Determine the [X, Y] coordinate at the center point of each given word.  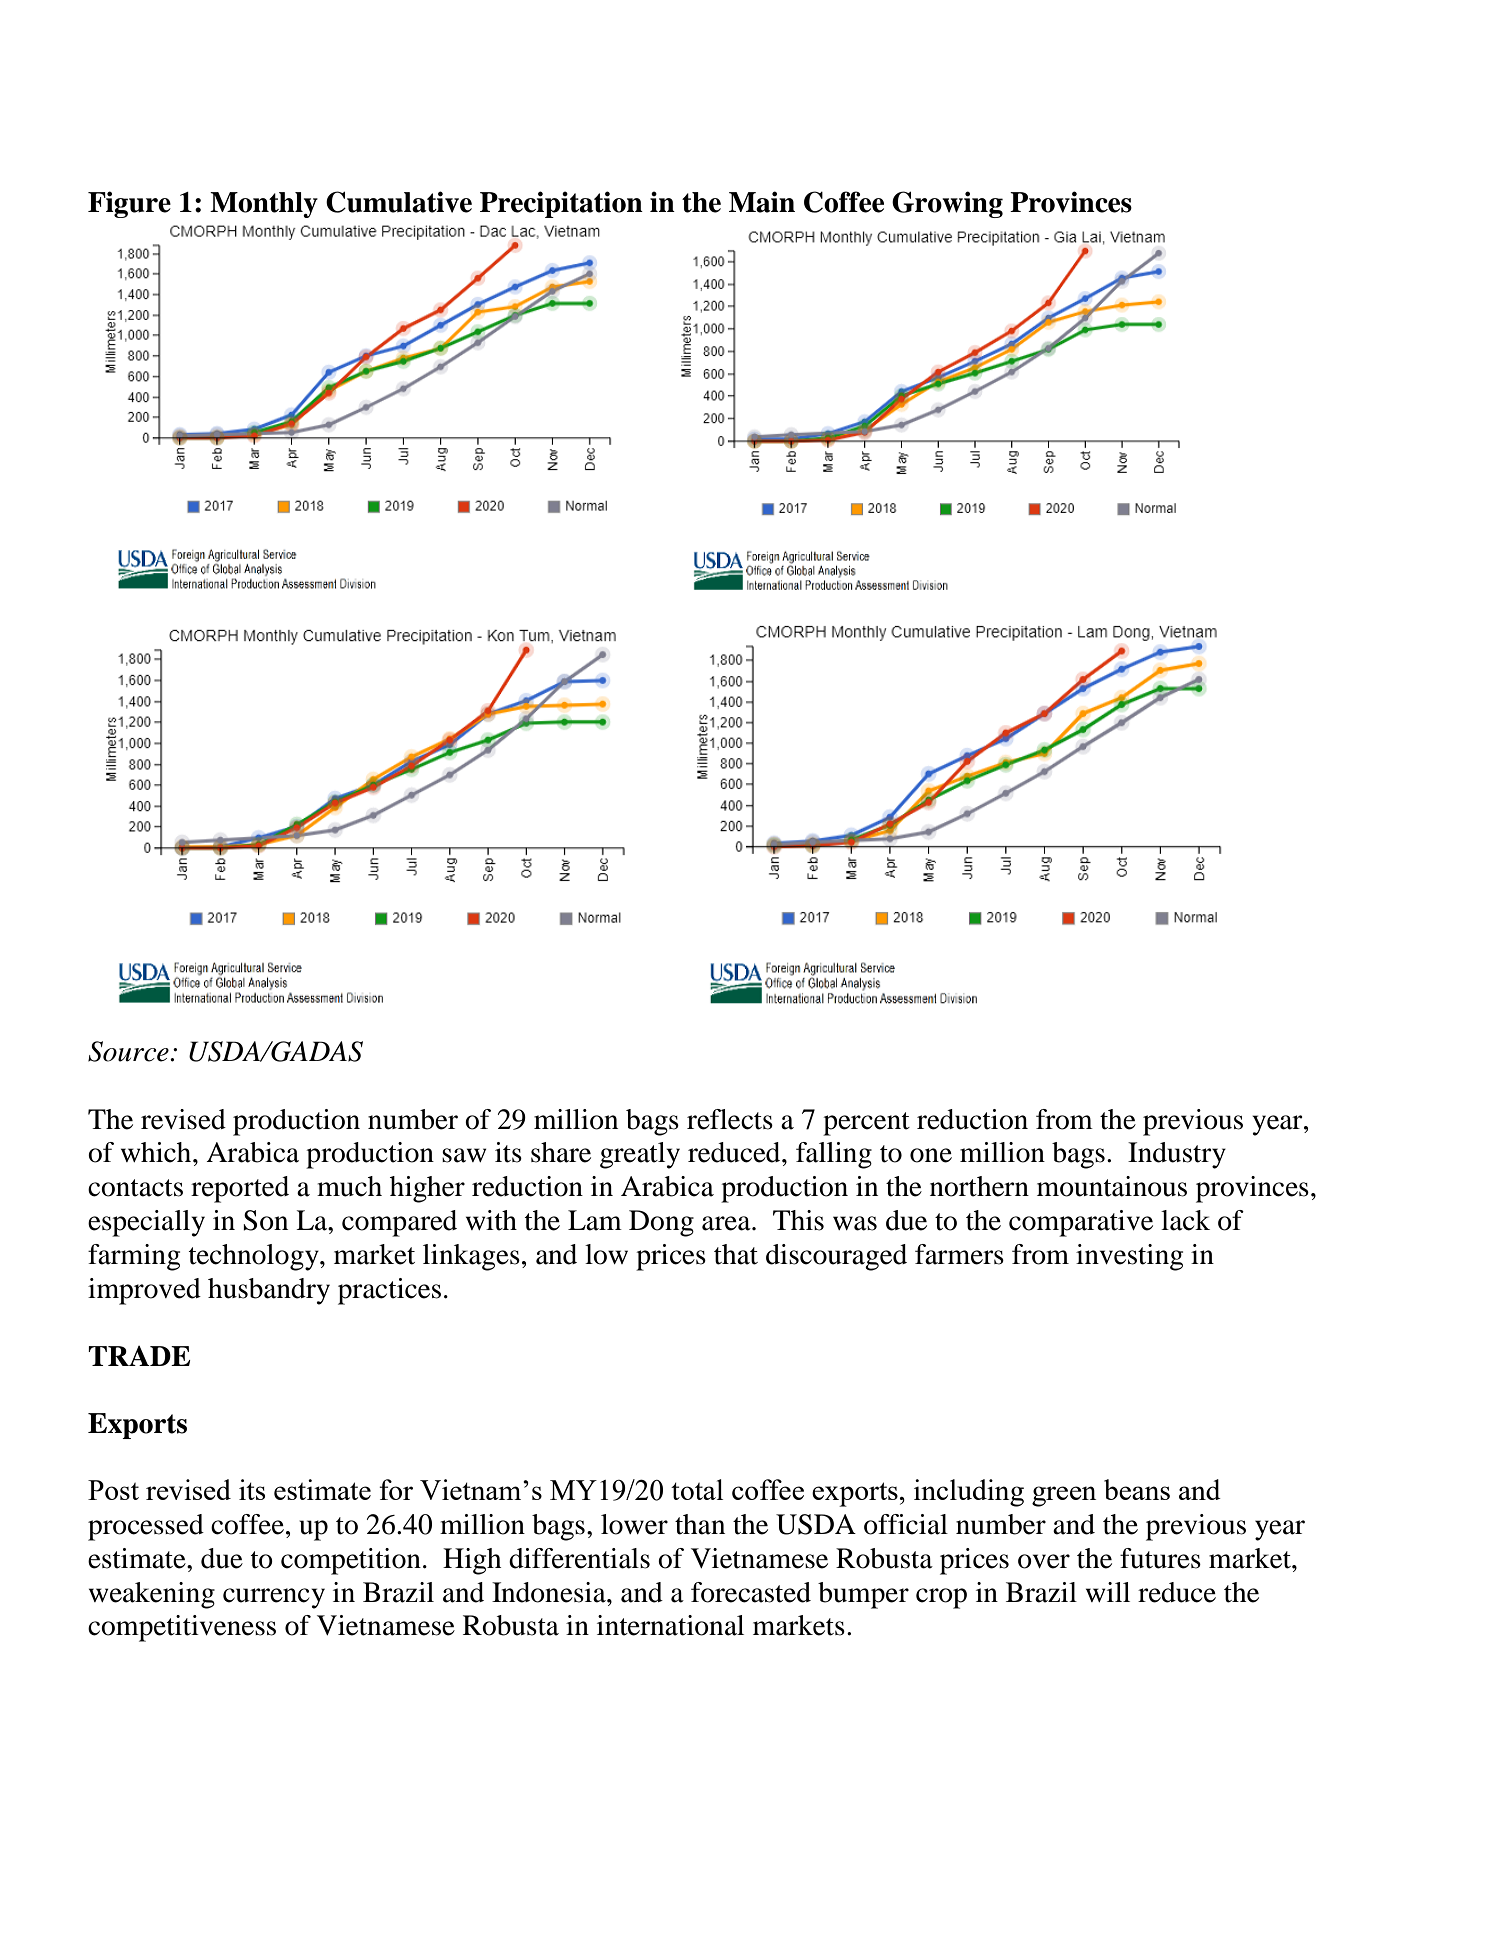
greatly [640, 1155]
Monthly [264, 205]
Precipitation [561, 204]
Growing [947, 204]
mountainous [1112, 1186]
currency [274, 1598]
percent [866, 1124]
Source [129, 1051]
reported [240, 1189]
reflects [730, 1119]
